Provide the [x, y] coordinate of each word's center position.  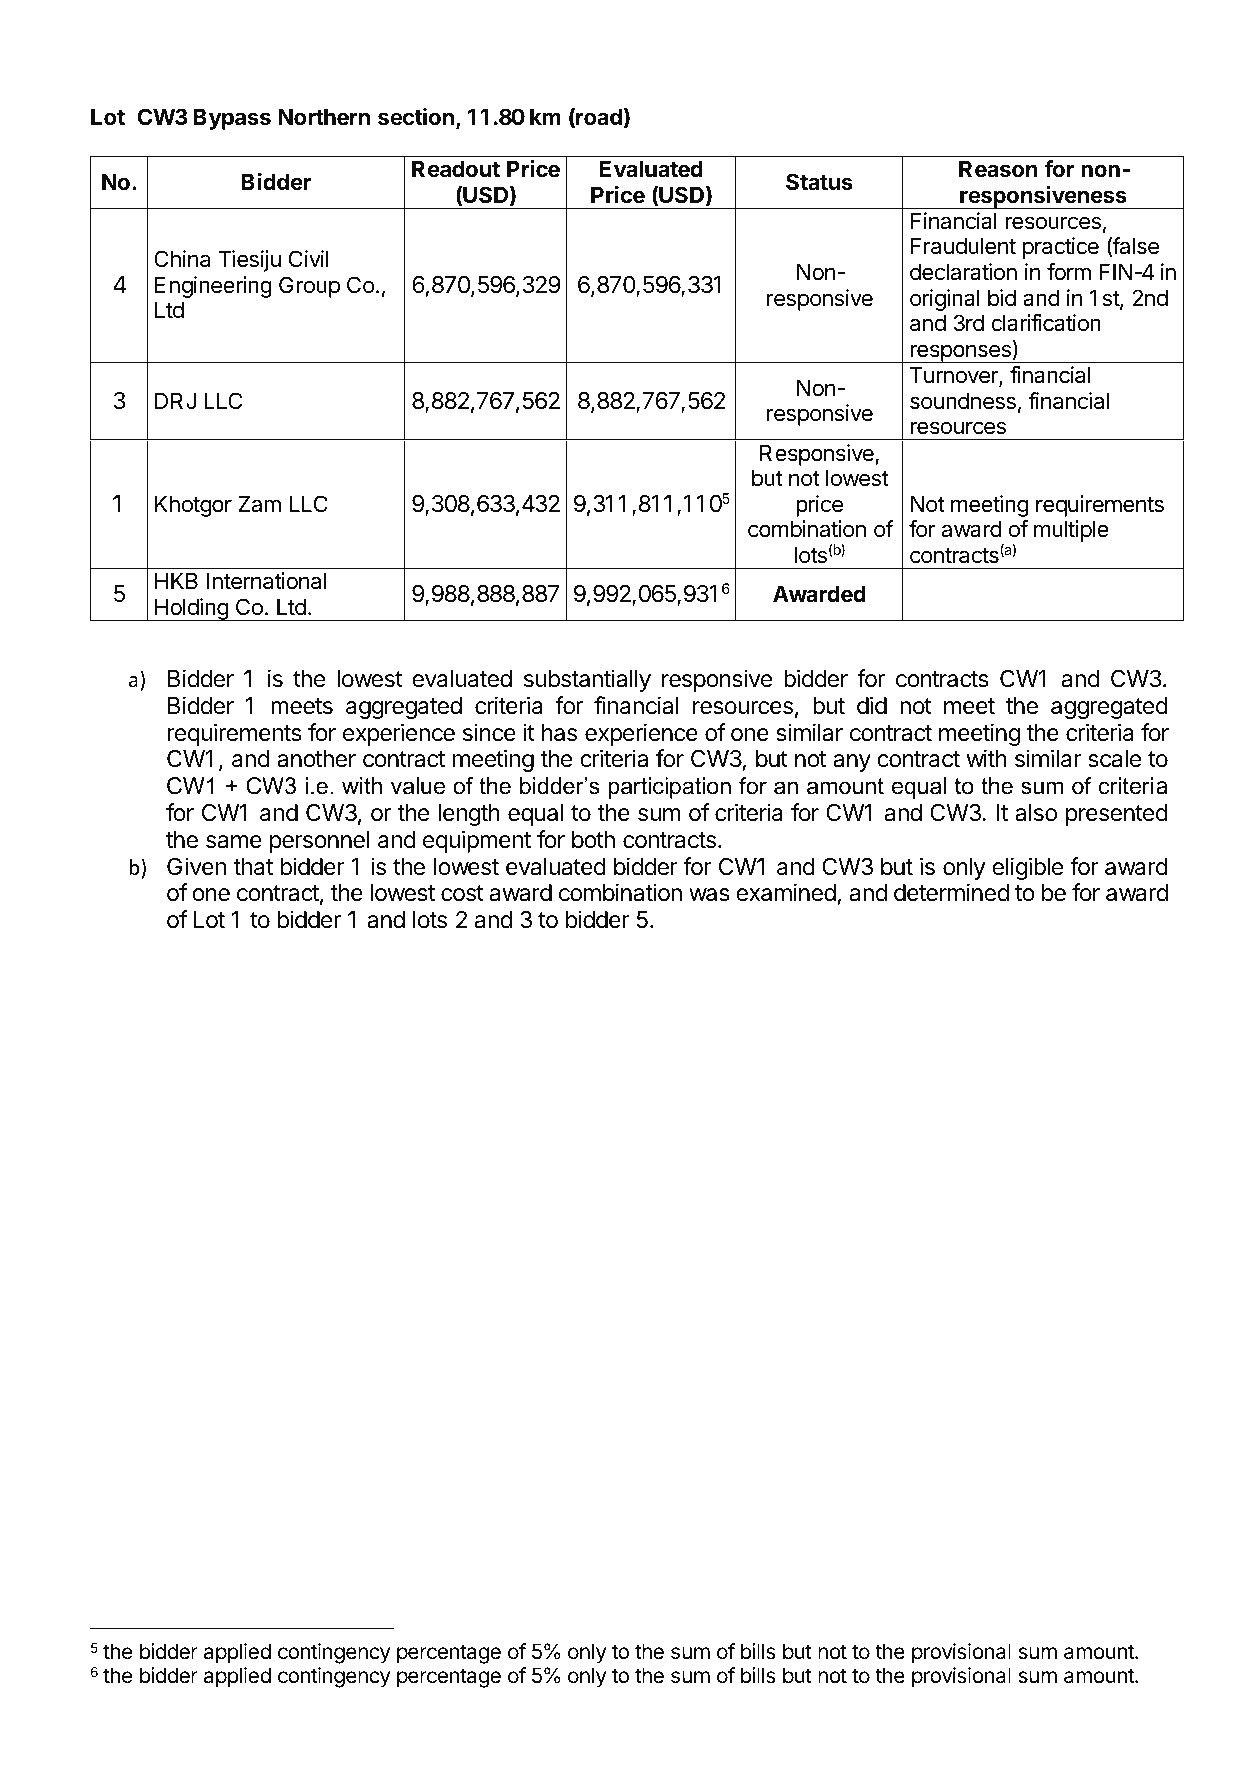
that [253, 867]
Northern [324, 117]
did [872, 705]
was [709, 895]
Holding [191, 609]
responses [960, 353]
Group [309, 287]
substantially [587, 680]
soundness [963, 401]
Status [819, 182]
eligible [1028, 868]
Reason [998, 169]
